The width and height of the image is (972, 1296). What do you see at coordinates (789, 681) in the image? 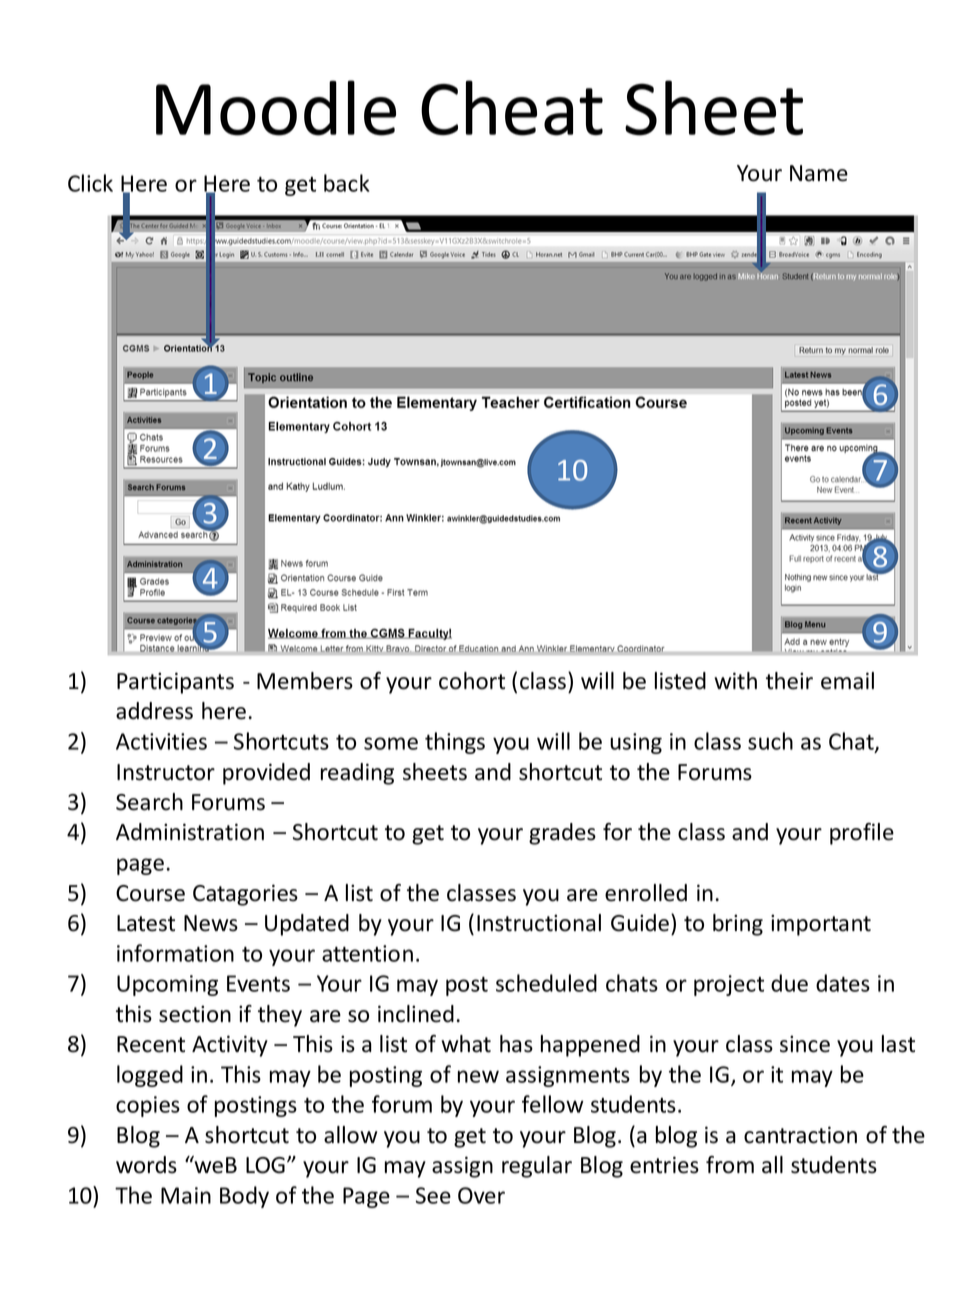
I see `their` at bounding box center [789, 681].
